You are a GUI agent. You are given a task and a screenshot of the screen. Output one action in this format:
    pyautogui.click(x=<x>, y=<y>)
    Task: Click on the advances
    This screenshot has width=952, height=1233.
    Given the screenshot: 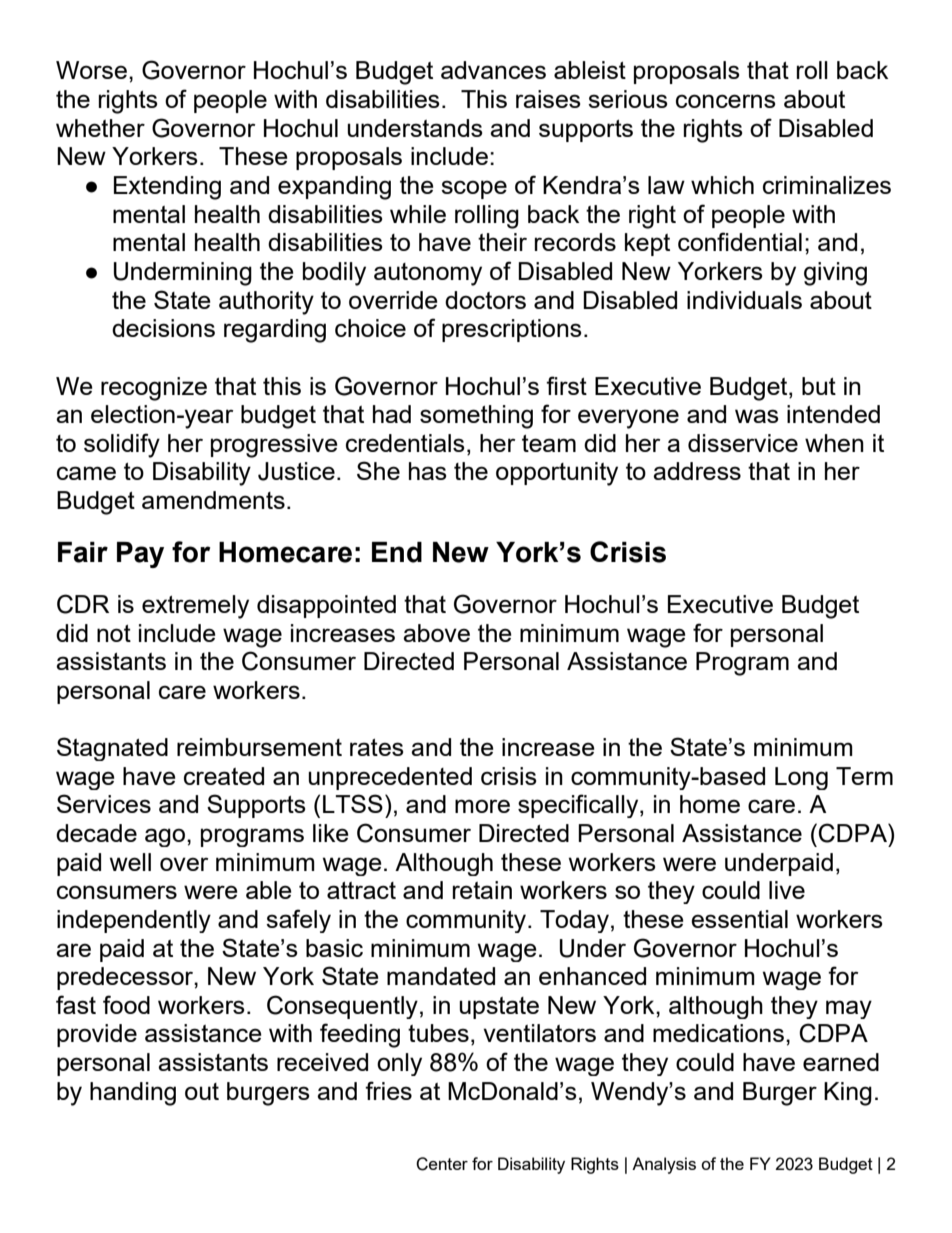 What is the action you would take?
    pyautogui.click(x=493, y=70)
